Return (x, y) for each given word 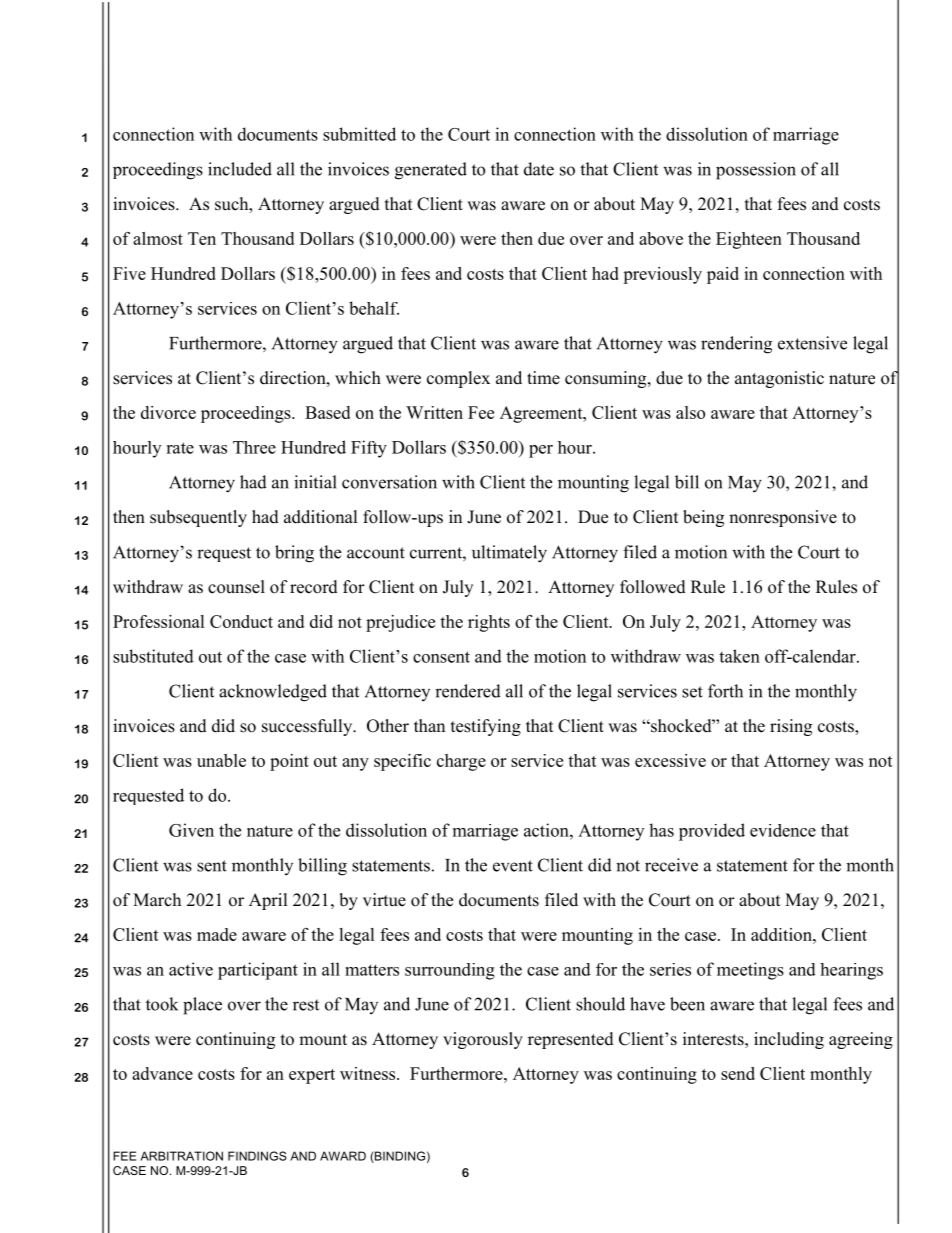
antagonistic (779, 379)
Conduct (241, 621)
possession (756, 171)
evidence (783, 830)
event (513, 866)
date (539, 169)
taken (739, 656)
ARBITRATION (181, 1156)
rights (489, 623)
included (240, 169)
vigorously (483, 1040)
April (268, 901)
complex (458, 379)
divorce (168, 412)
